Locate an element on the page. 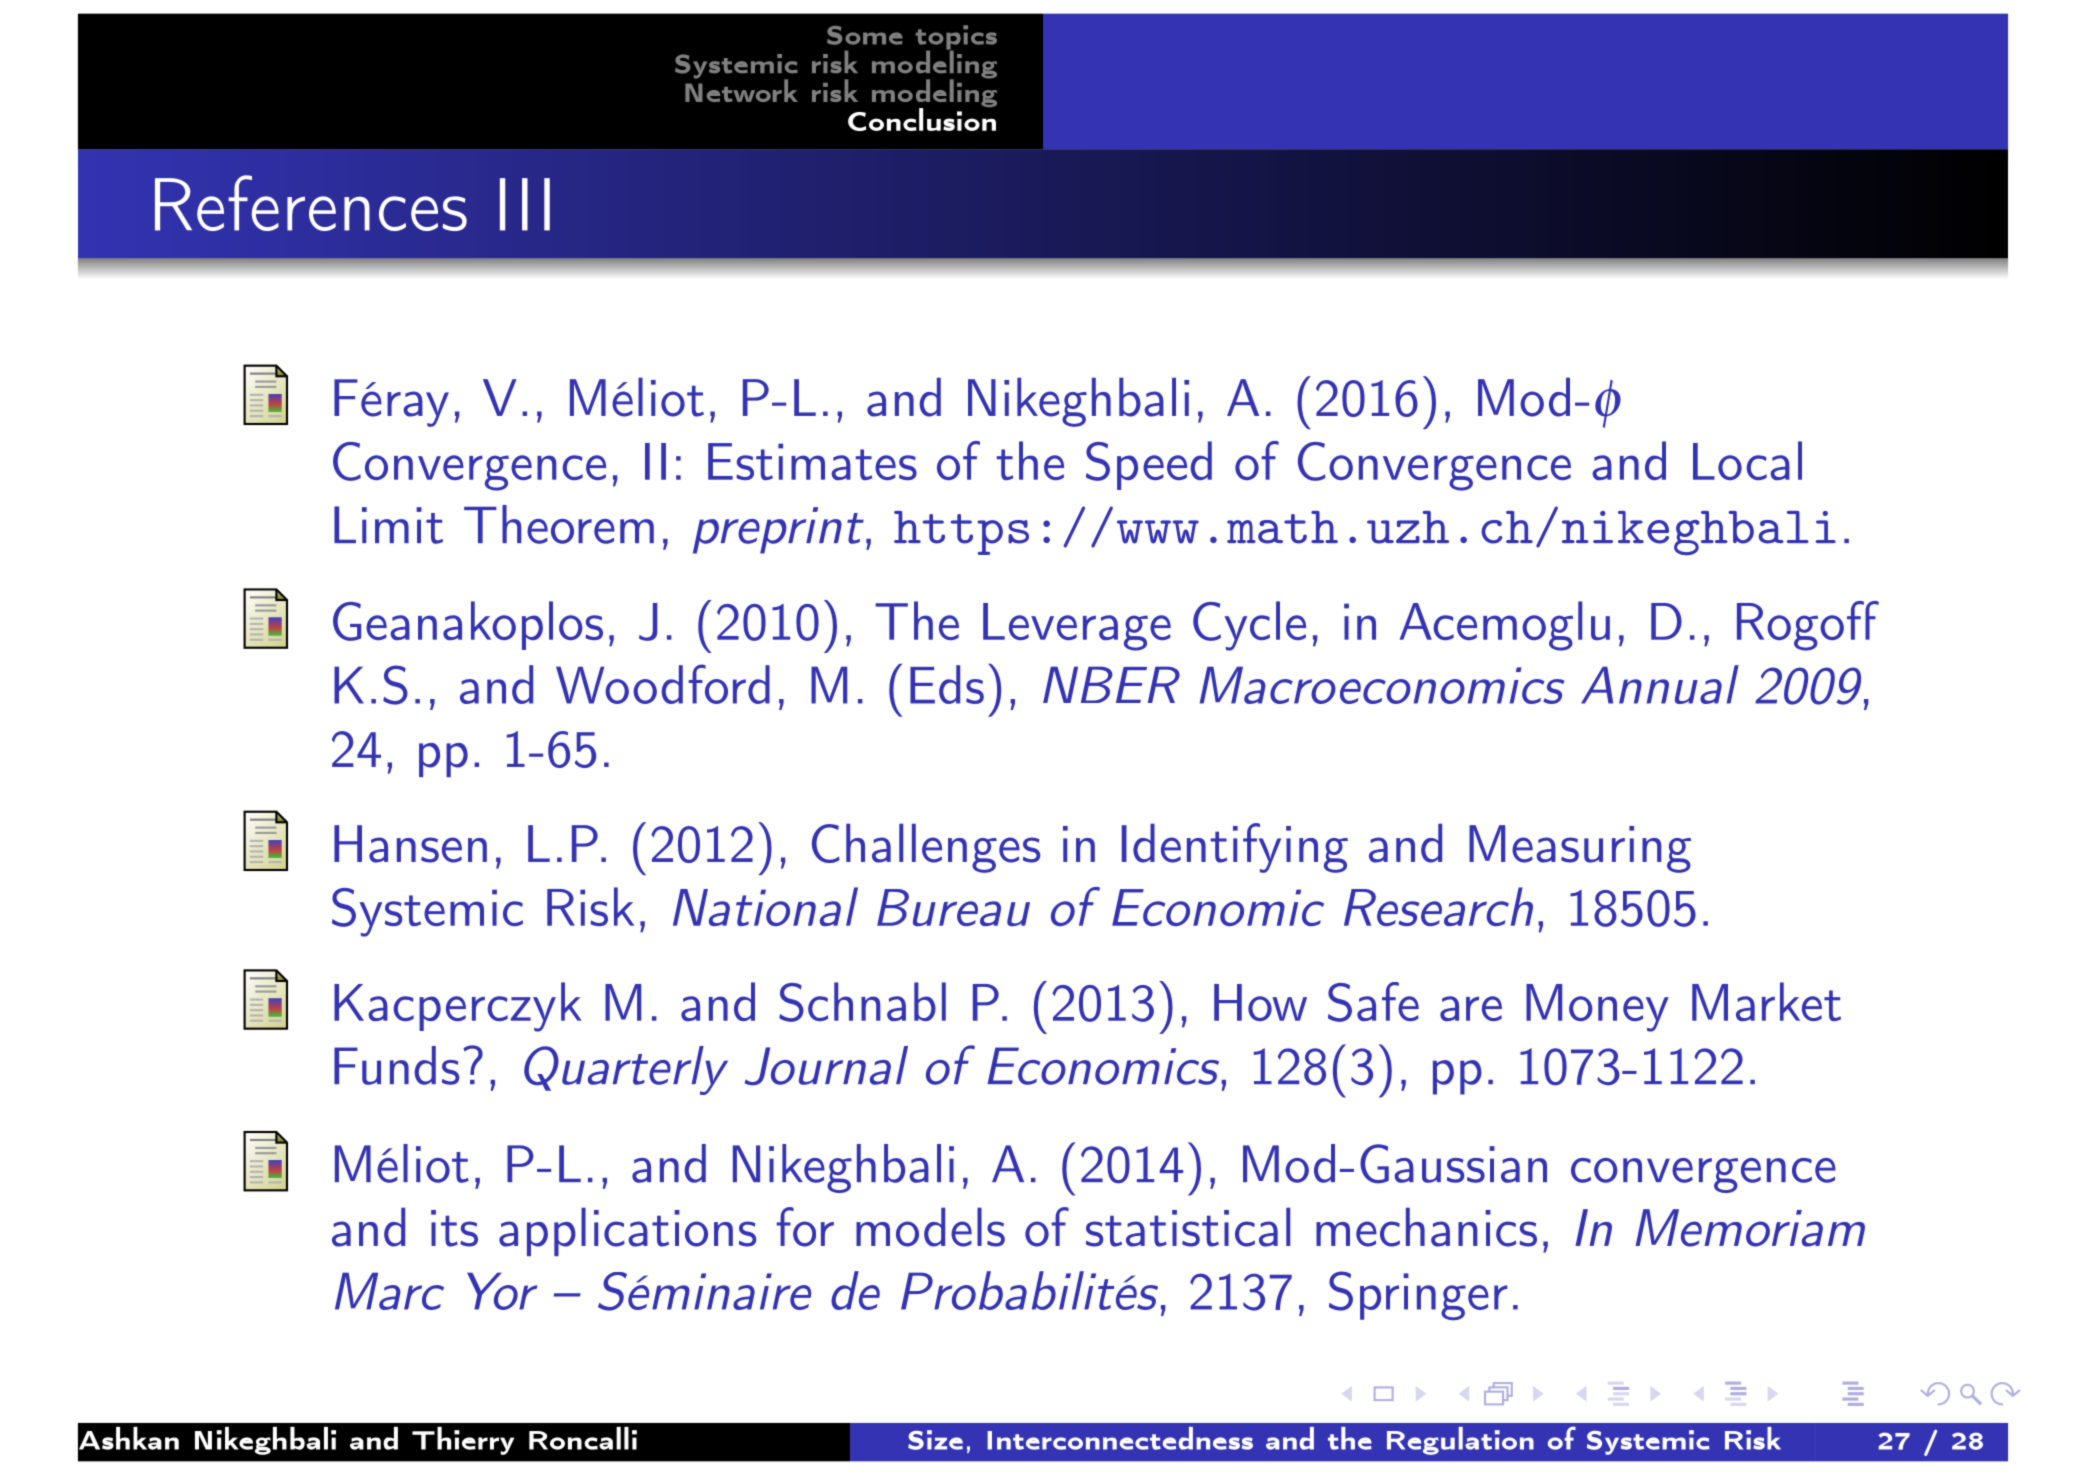 Image resolution: width=2086 pixels, height=1475 pixels. Thierry is located at coordinates (463, 1441).
